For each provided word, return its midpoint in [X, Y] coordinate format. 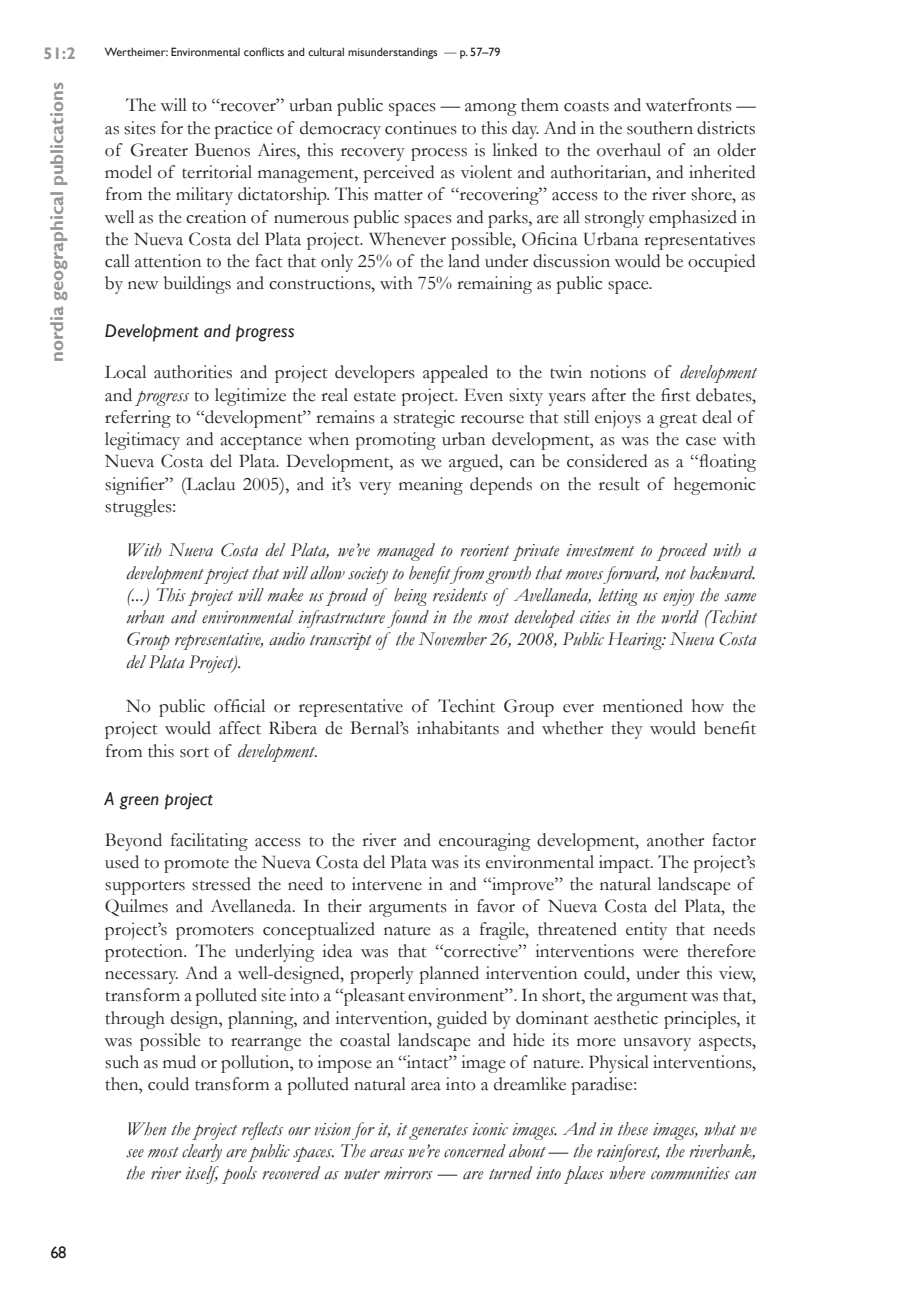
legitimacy [142, 441]
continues [421, 128]
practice [244, 130]
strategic [424, 419]
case [701, 441]
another [675, 840]
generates [438, 1132]
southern [660, 128]
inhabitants [458, 728]
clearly [202, 1153]
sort [194, 752]
